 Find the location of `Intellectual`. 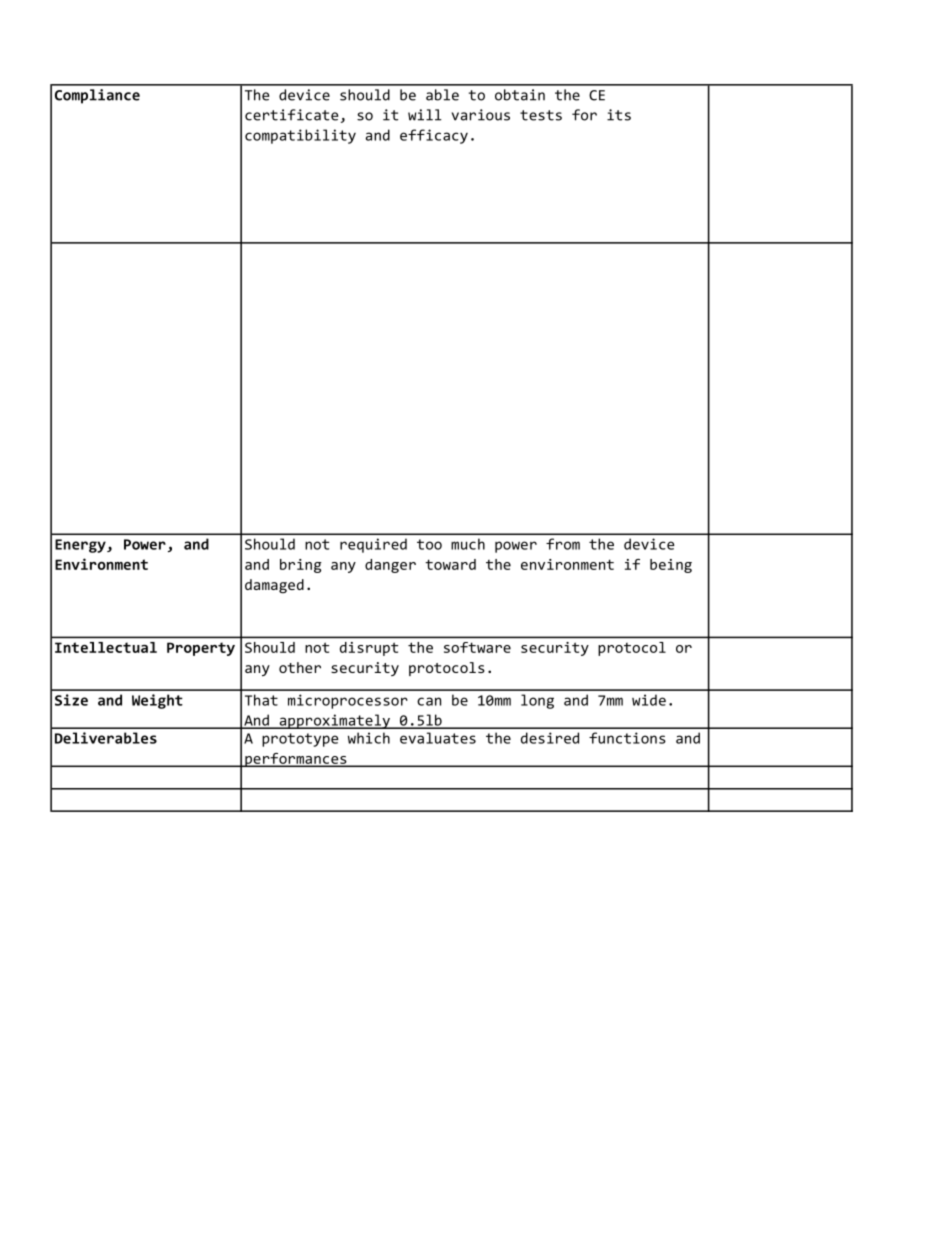

Intellectual is located at coordinates (106, 647).
